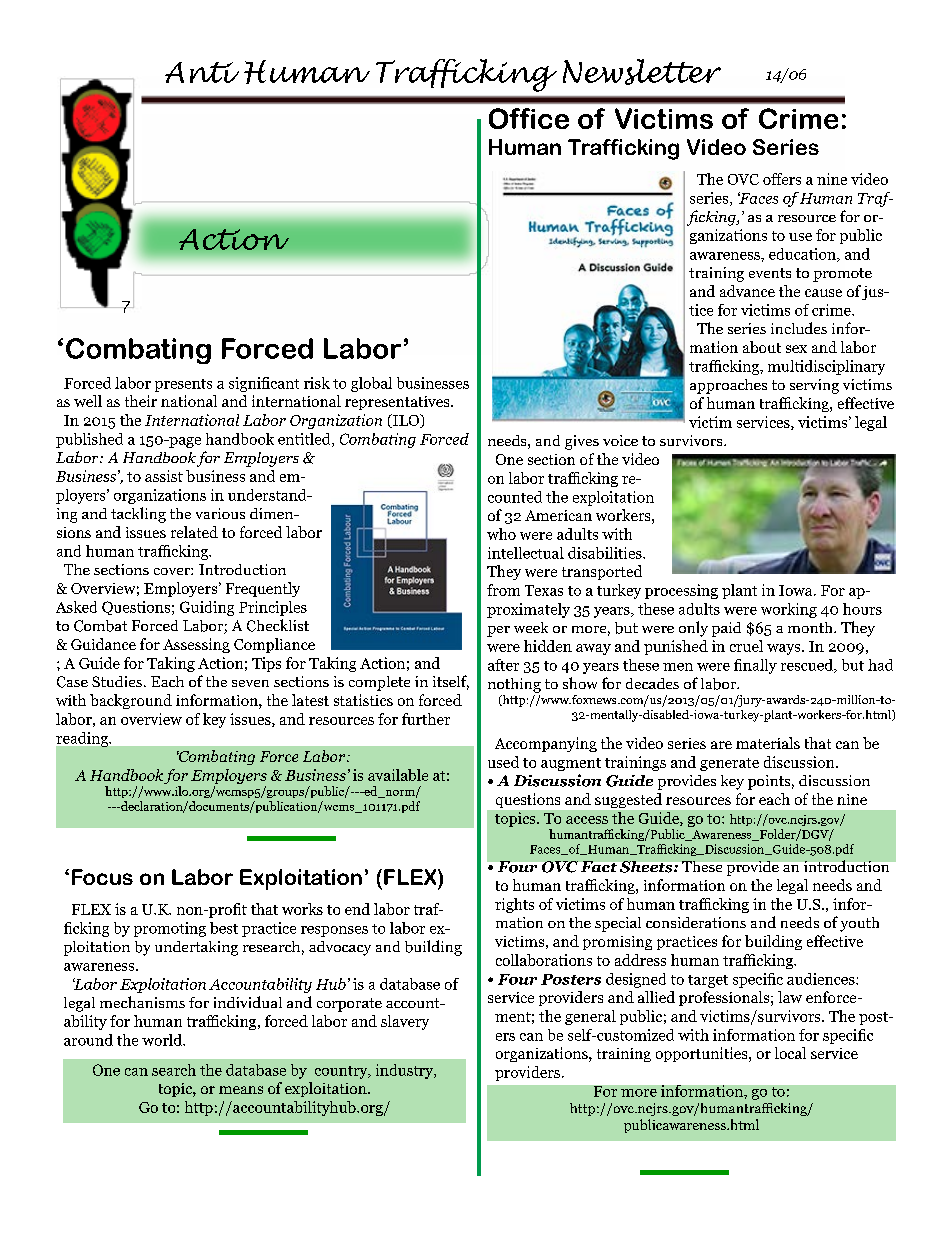 Image resolution: width=952 pixels, height=1233 pixels. What do you see at coordinates (503, 590) in the page?
I see `from` at bounding box center [503, 590].
